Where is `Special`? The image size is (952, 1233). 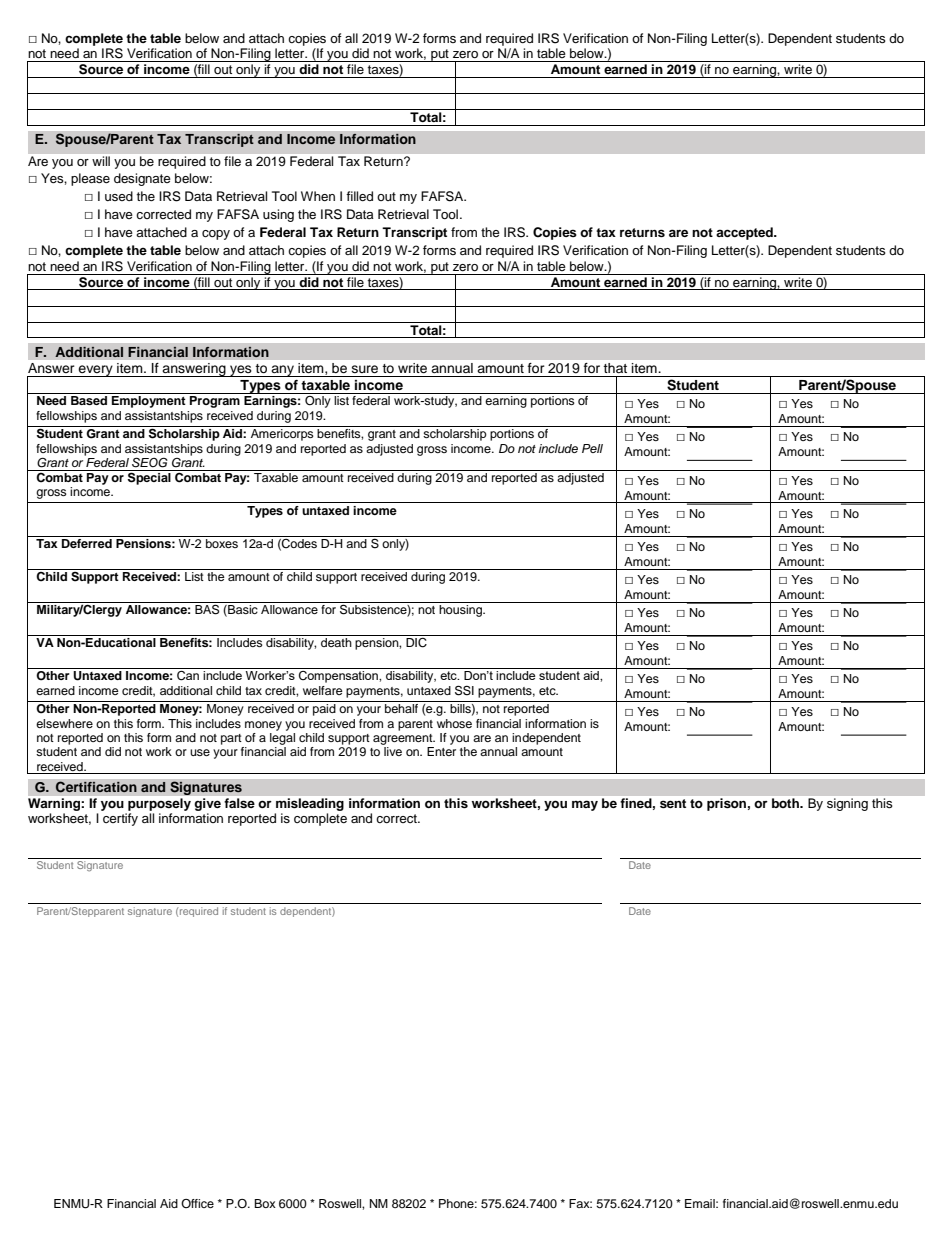
Special is located at coordinates (149, 478).
